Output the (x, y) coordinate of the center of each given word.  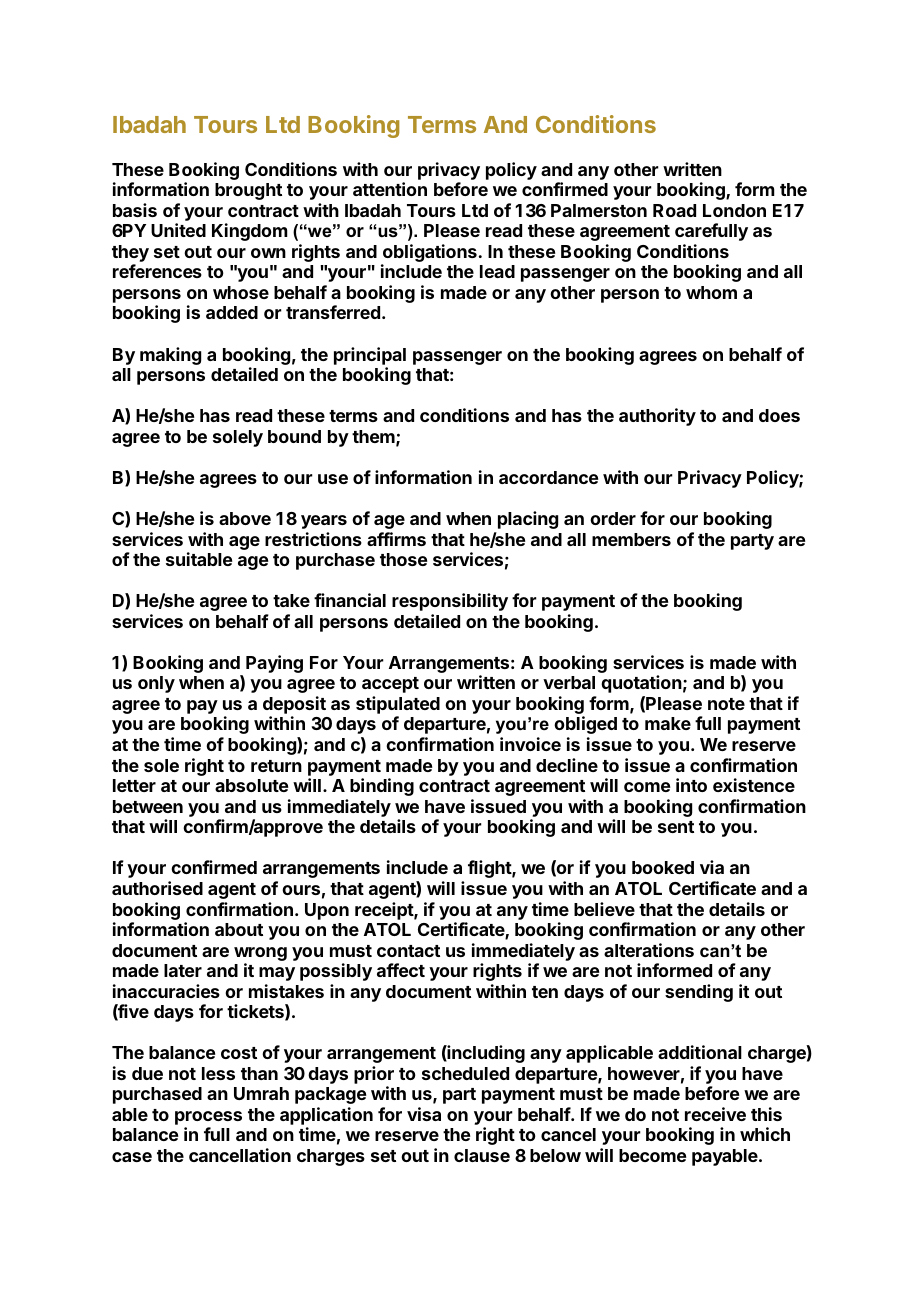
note (726, 704)
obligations (430, 253)
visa (424, 1114)
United (178, 230)
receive (715, 1114)
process (208, 1119)
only (156, 684)
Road (674, 210)
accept (390, 685)
